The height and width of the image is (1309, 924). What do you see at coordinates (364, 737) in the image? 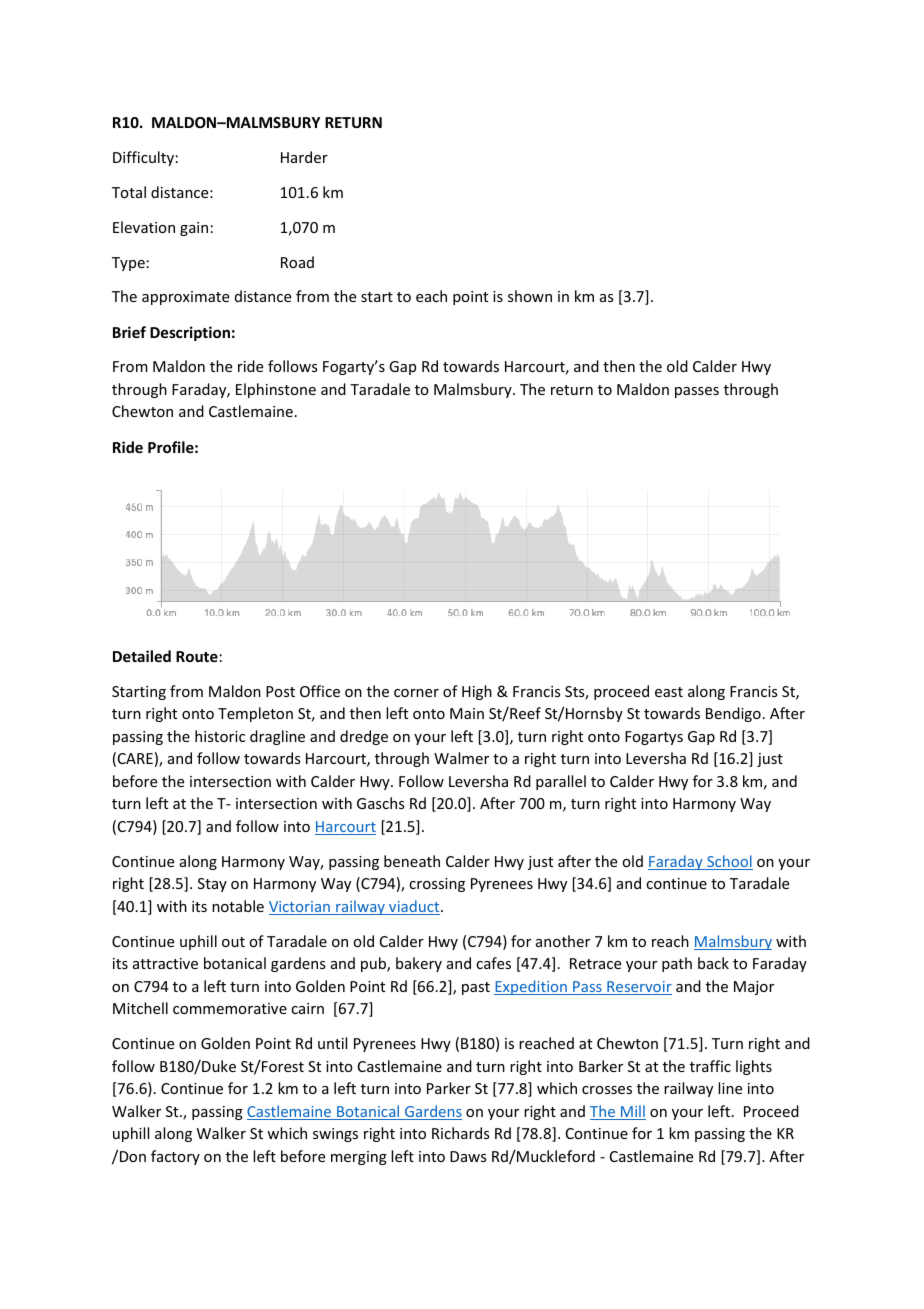
I see `dredge` at bounding box center [364, 737].
